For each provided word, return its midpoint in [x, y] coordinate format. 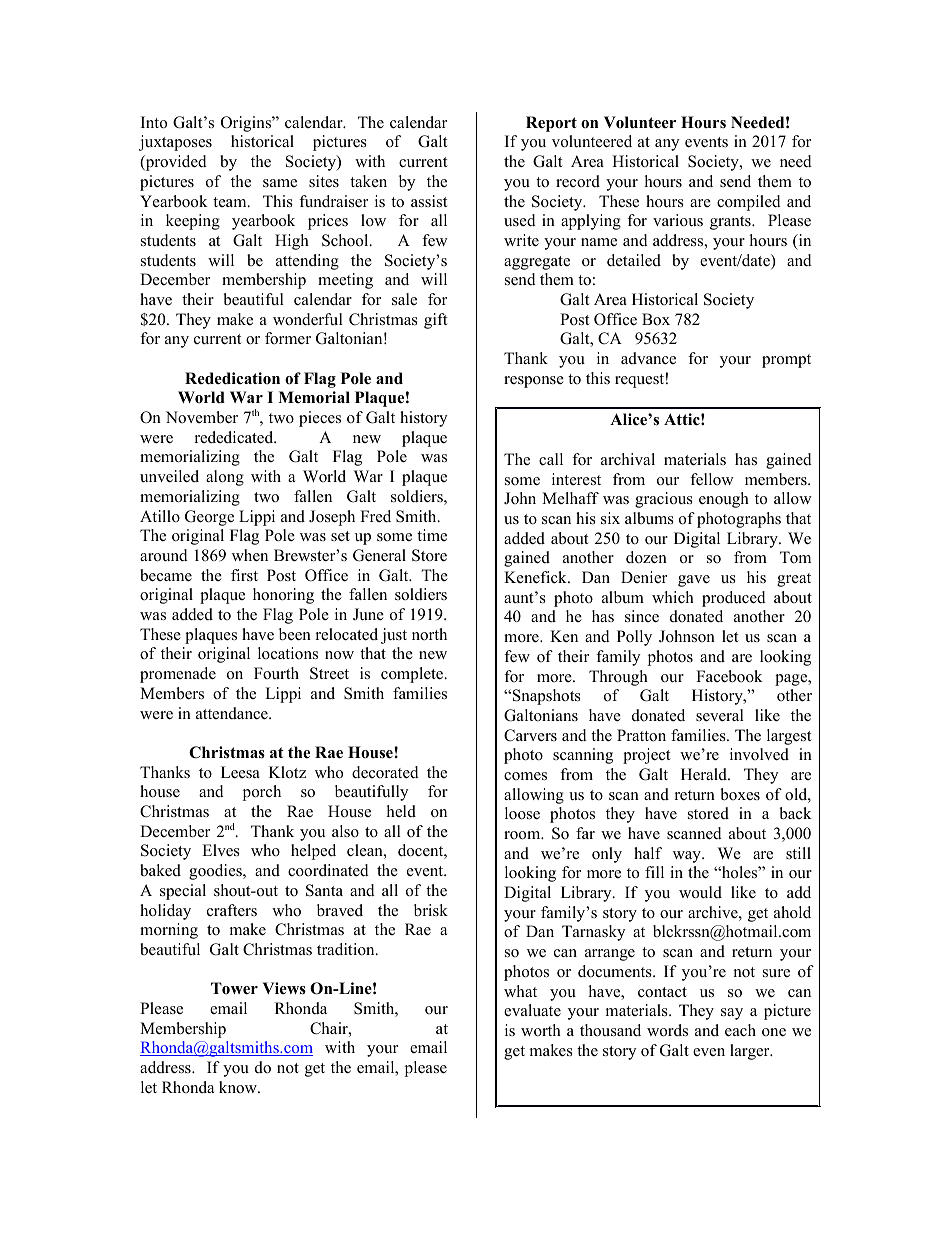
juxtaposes [175, 143]
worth [541, 1030]
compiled [749, 203]
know [239, 1087]
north [429, 634]
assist [429, 201]
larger [751, 1052]
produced [734, 599]
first [244, 575]
